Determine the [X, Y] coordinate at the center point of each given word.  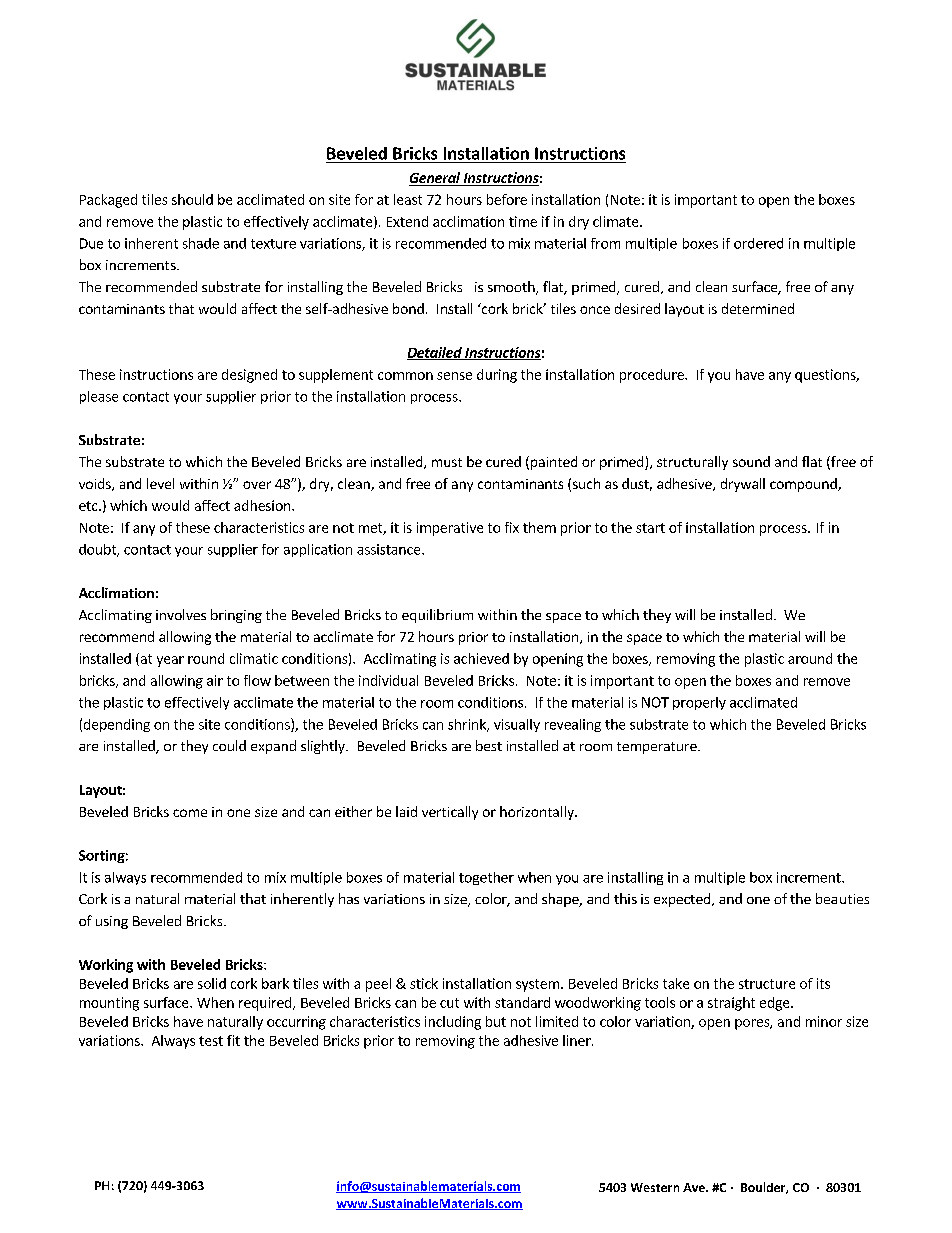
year [170, 661]
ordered [758, 243]
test [211, 1041]
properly [699, 703]
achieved [481, 658]
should [192, 199]
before [507, 199]
